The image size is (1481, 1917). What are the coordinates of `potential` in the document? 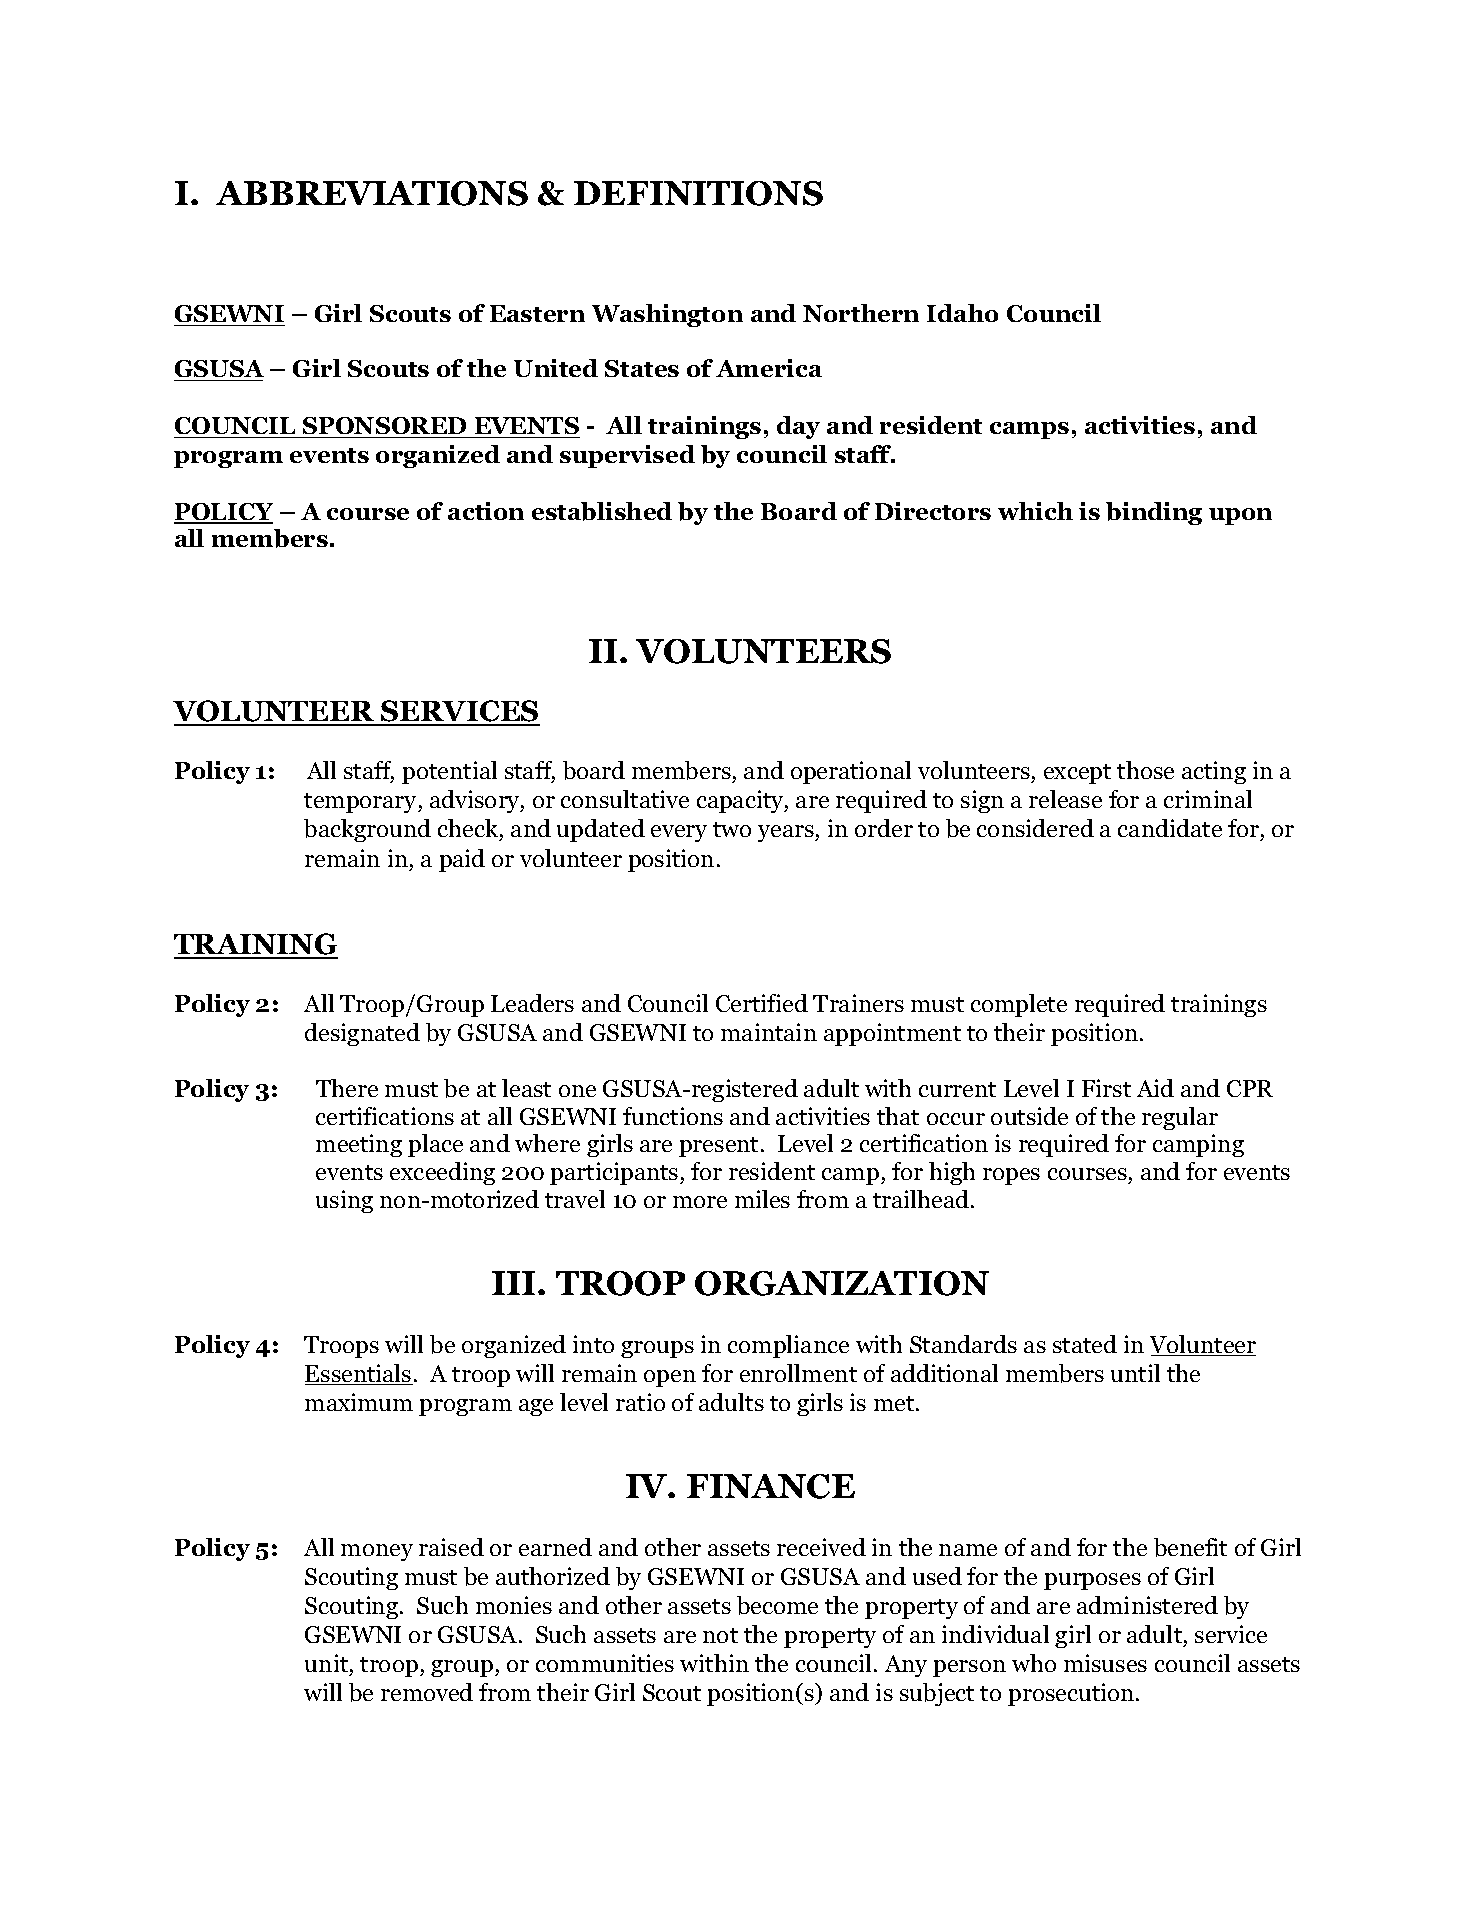 It's located at (449, 772).
